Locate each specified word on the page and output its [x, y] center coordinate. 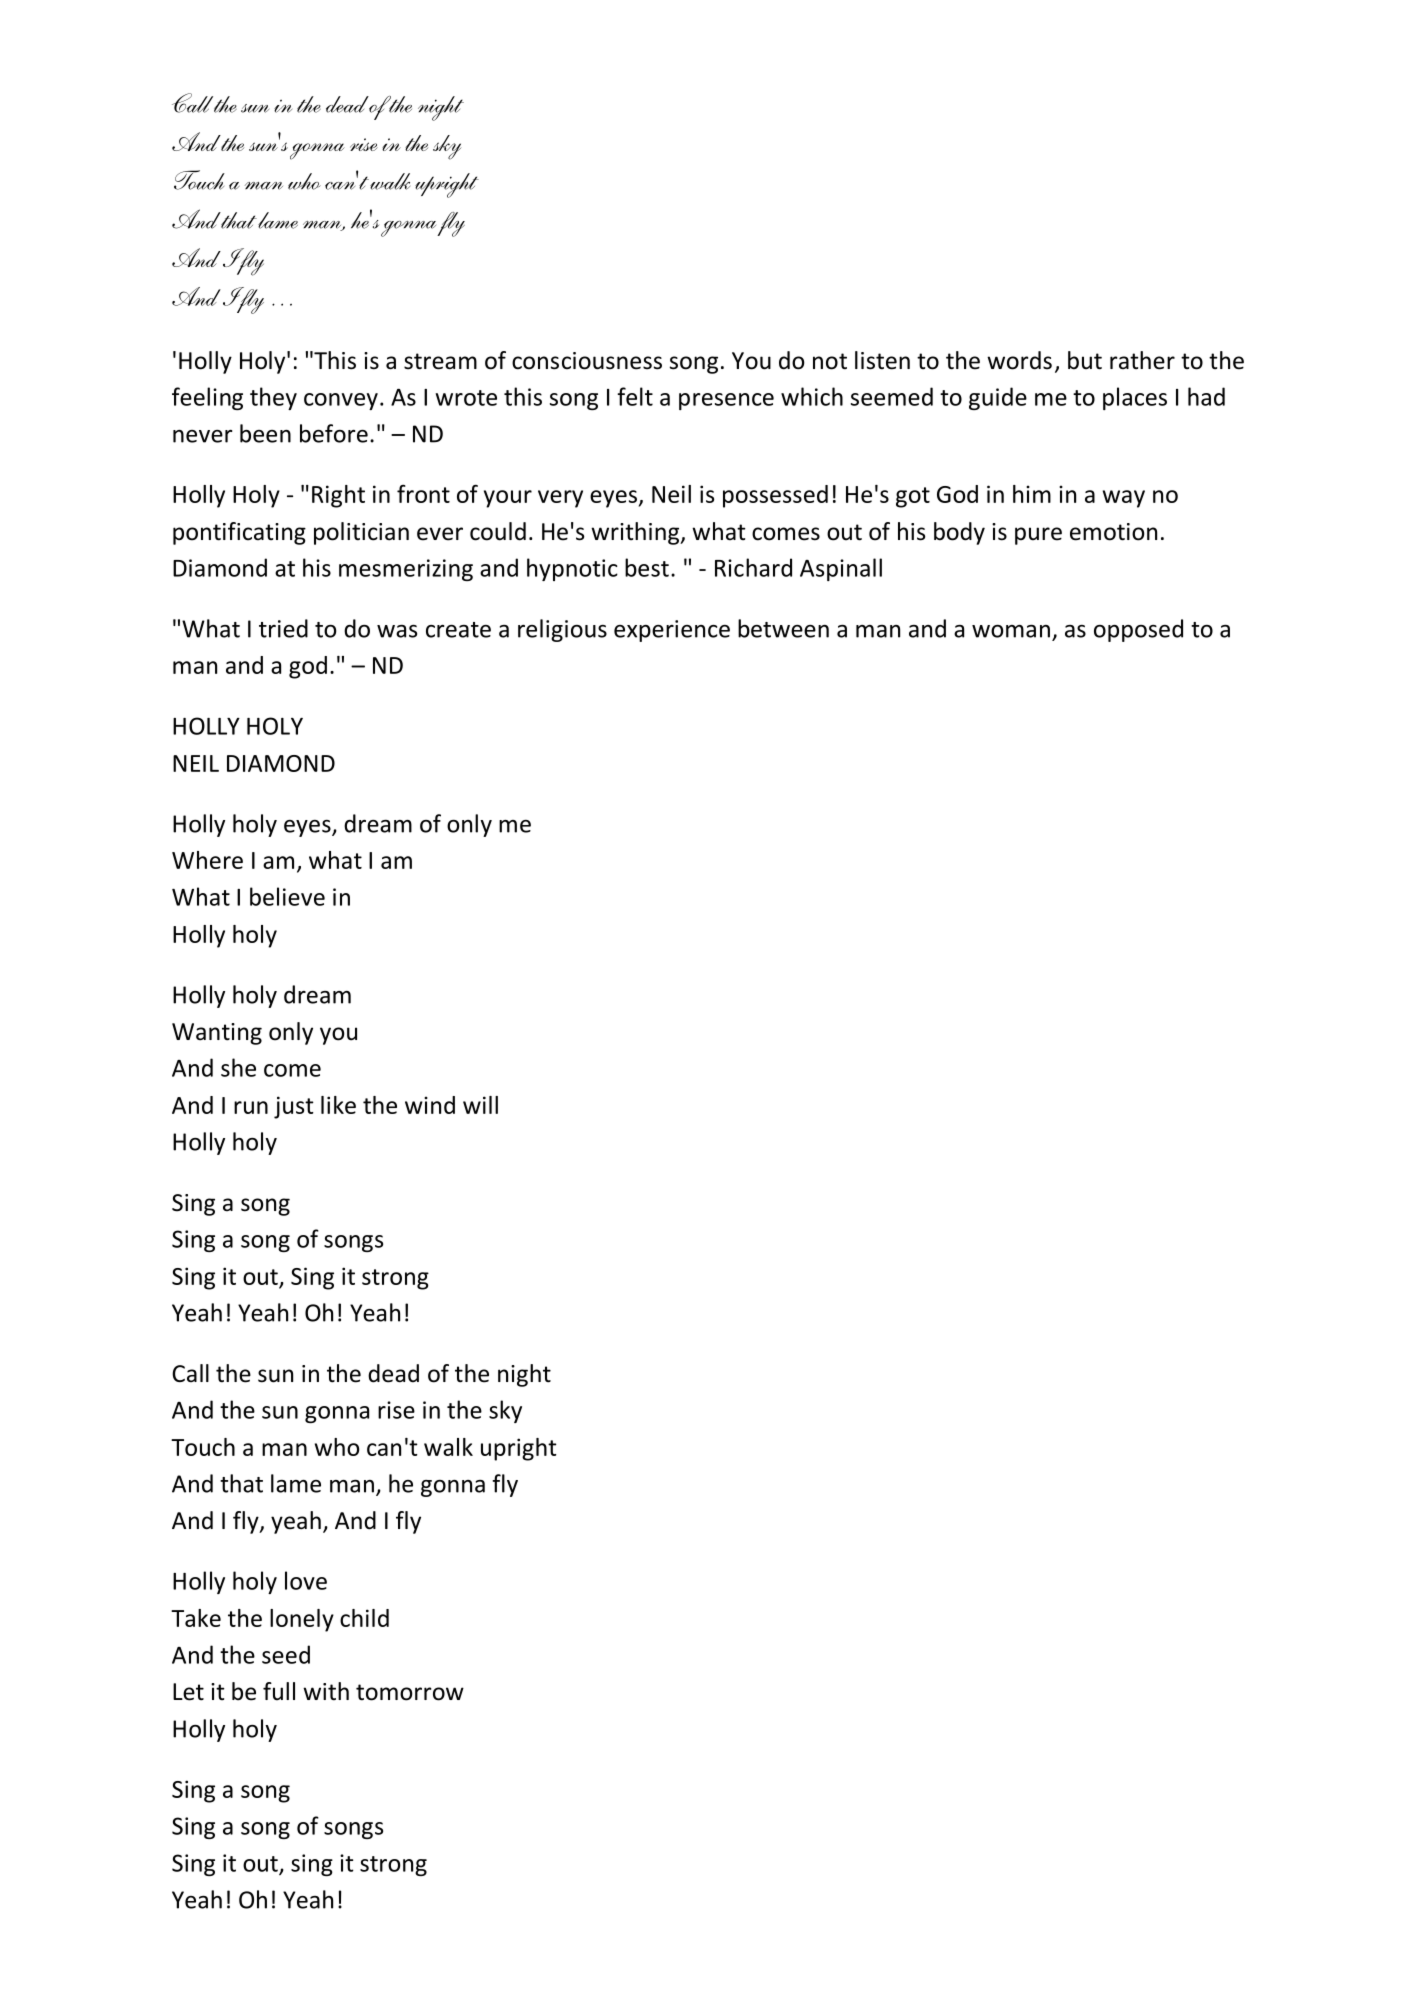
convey [341, 401]
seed [286, 1654]
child [364, 1618]
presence [726, 401]
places [1135, 398]
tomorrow [410, 1692]
